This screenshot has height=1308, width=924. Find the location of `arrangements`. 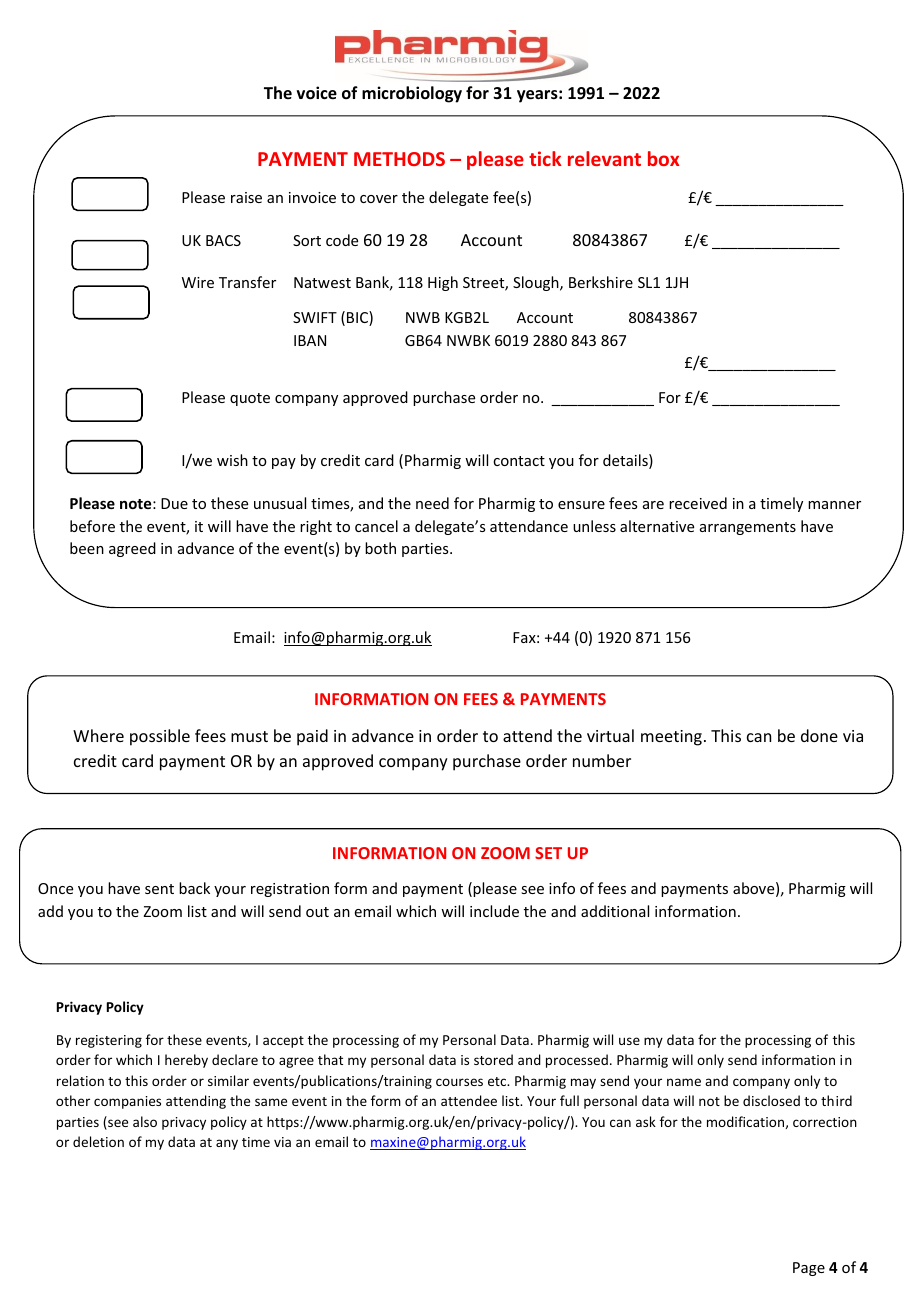

arrangements is located at coordinates (748, 528).
